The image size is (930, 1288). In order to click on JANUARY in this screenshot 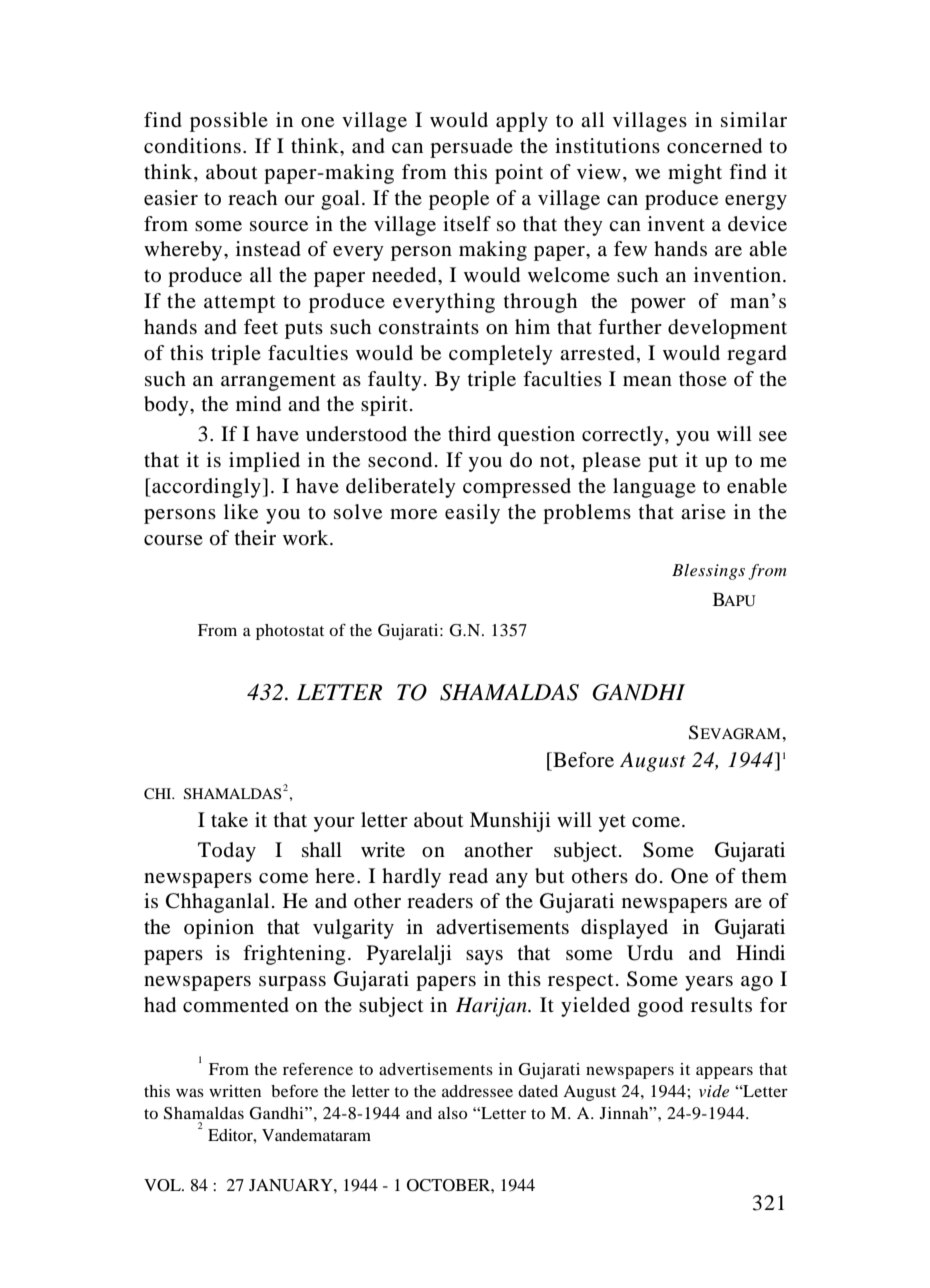, I will do `click(292, 1185)`.
